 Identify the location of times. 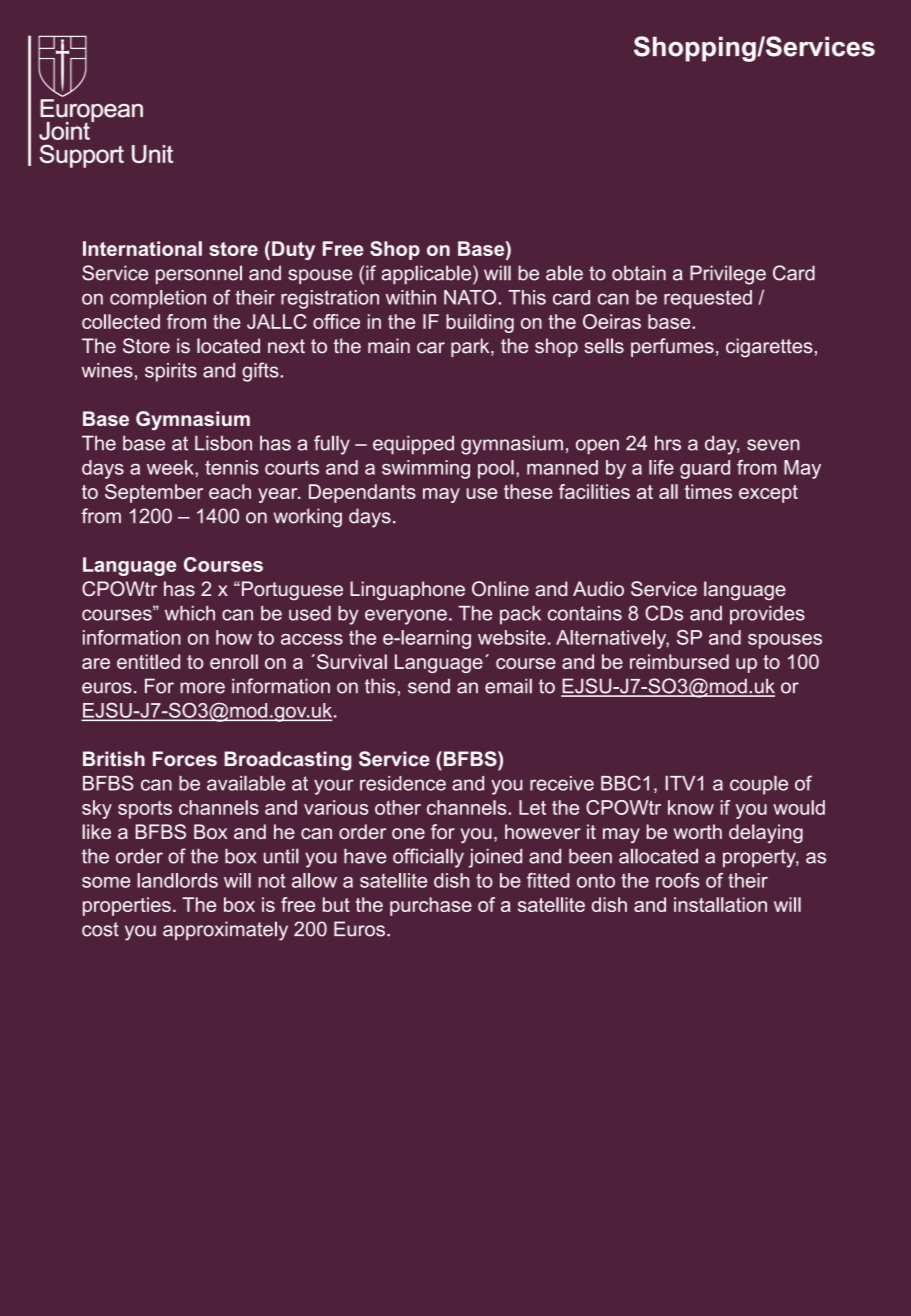
(708, 491).
